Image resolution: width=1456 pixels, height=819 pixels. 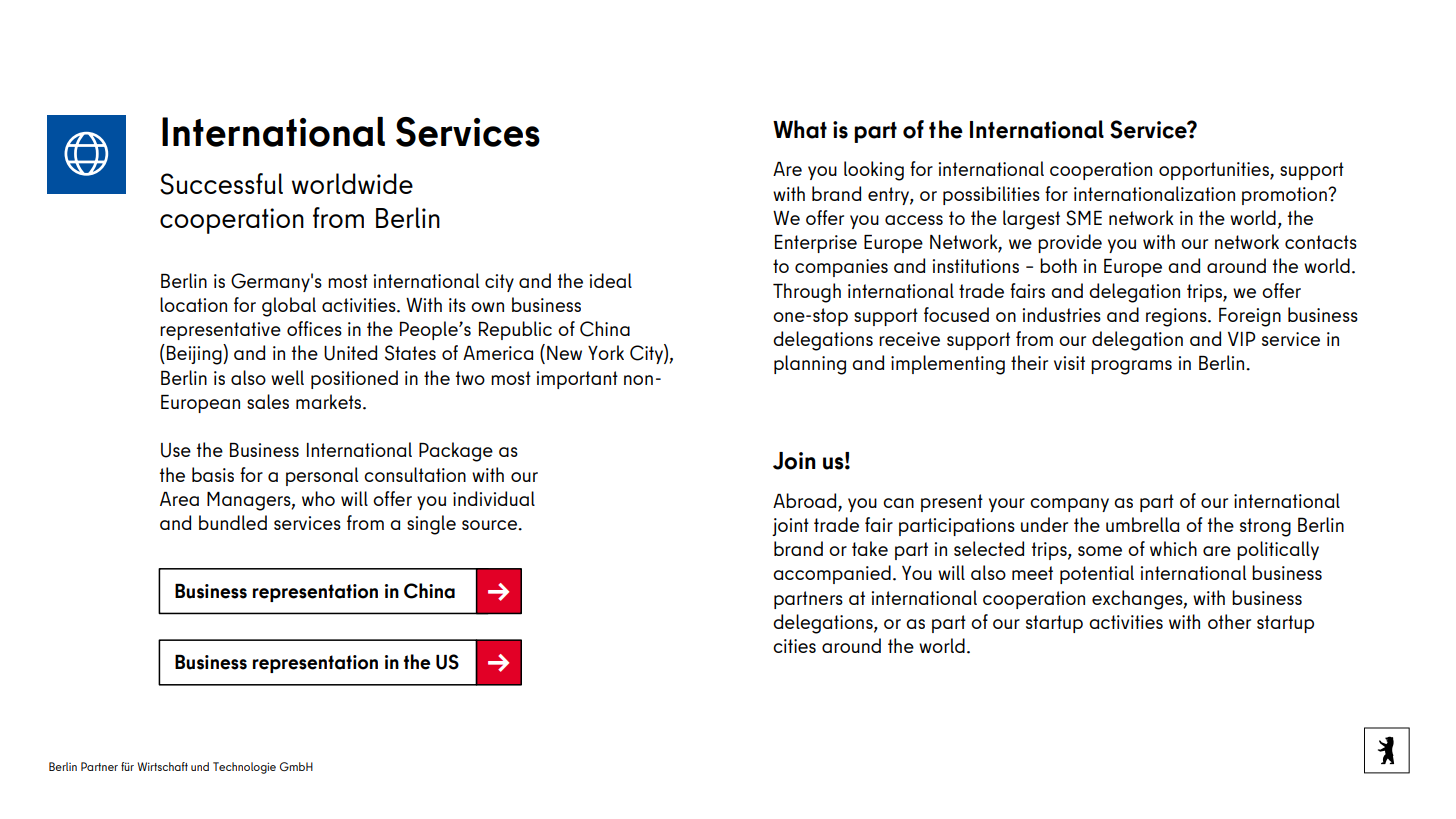 What do you see at coordinates (1058, 265) in the screenshot?
I see `both` at bounding box center [1058, 265].
